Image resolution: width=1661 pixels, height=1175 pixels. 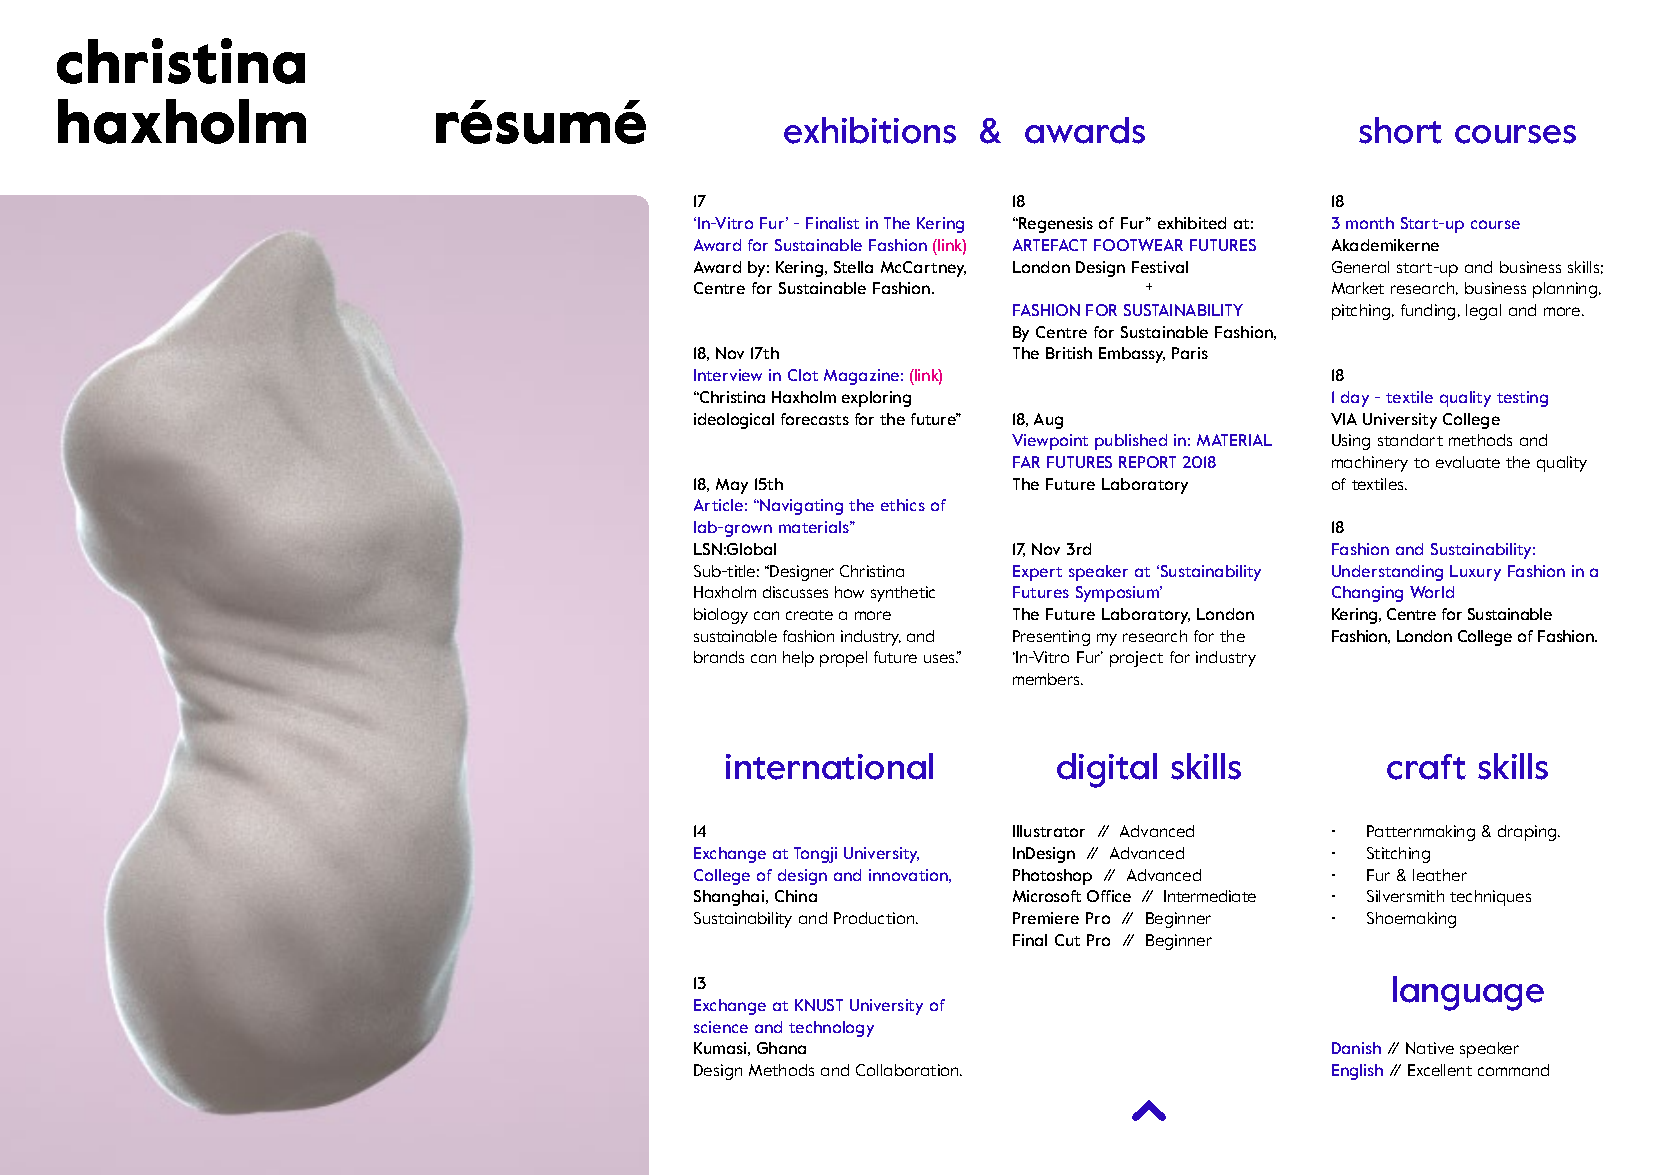 What do you see at coordinates (831, 1029) in the document?
I see `technology` at bounding box center [831, 1029].
